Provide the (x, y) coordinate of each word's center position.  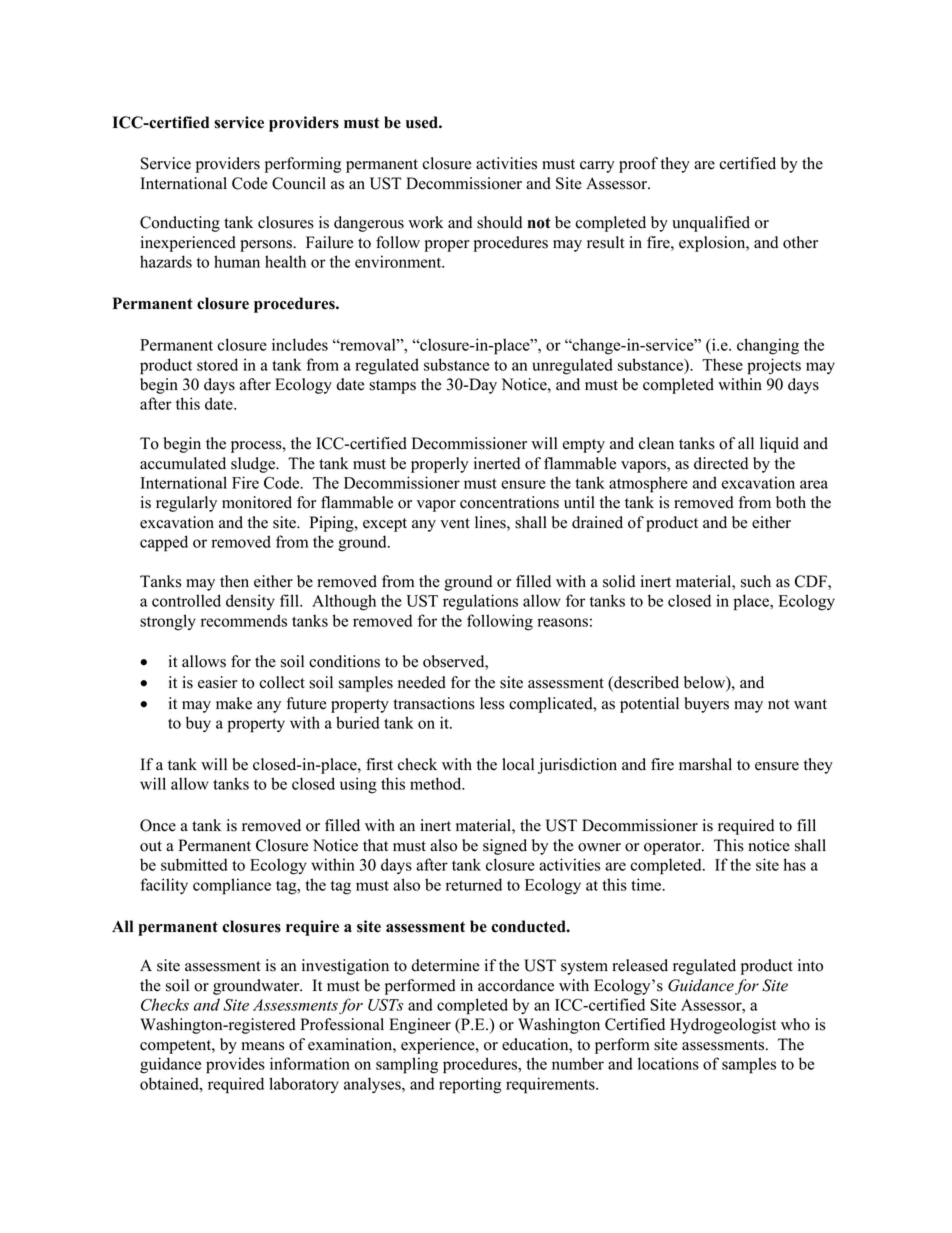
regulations (480, 602)
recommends (244, 620)
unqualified (711, 224)
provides (235, 1065)
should (499, 222)
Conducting (180, 224)
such (756, 581)
